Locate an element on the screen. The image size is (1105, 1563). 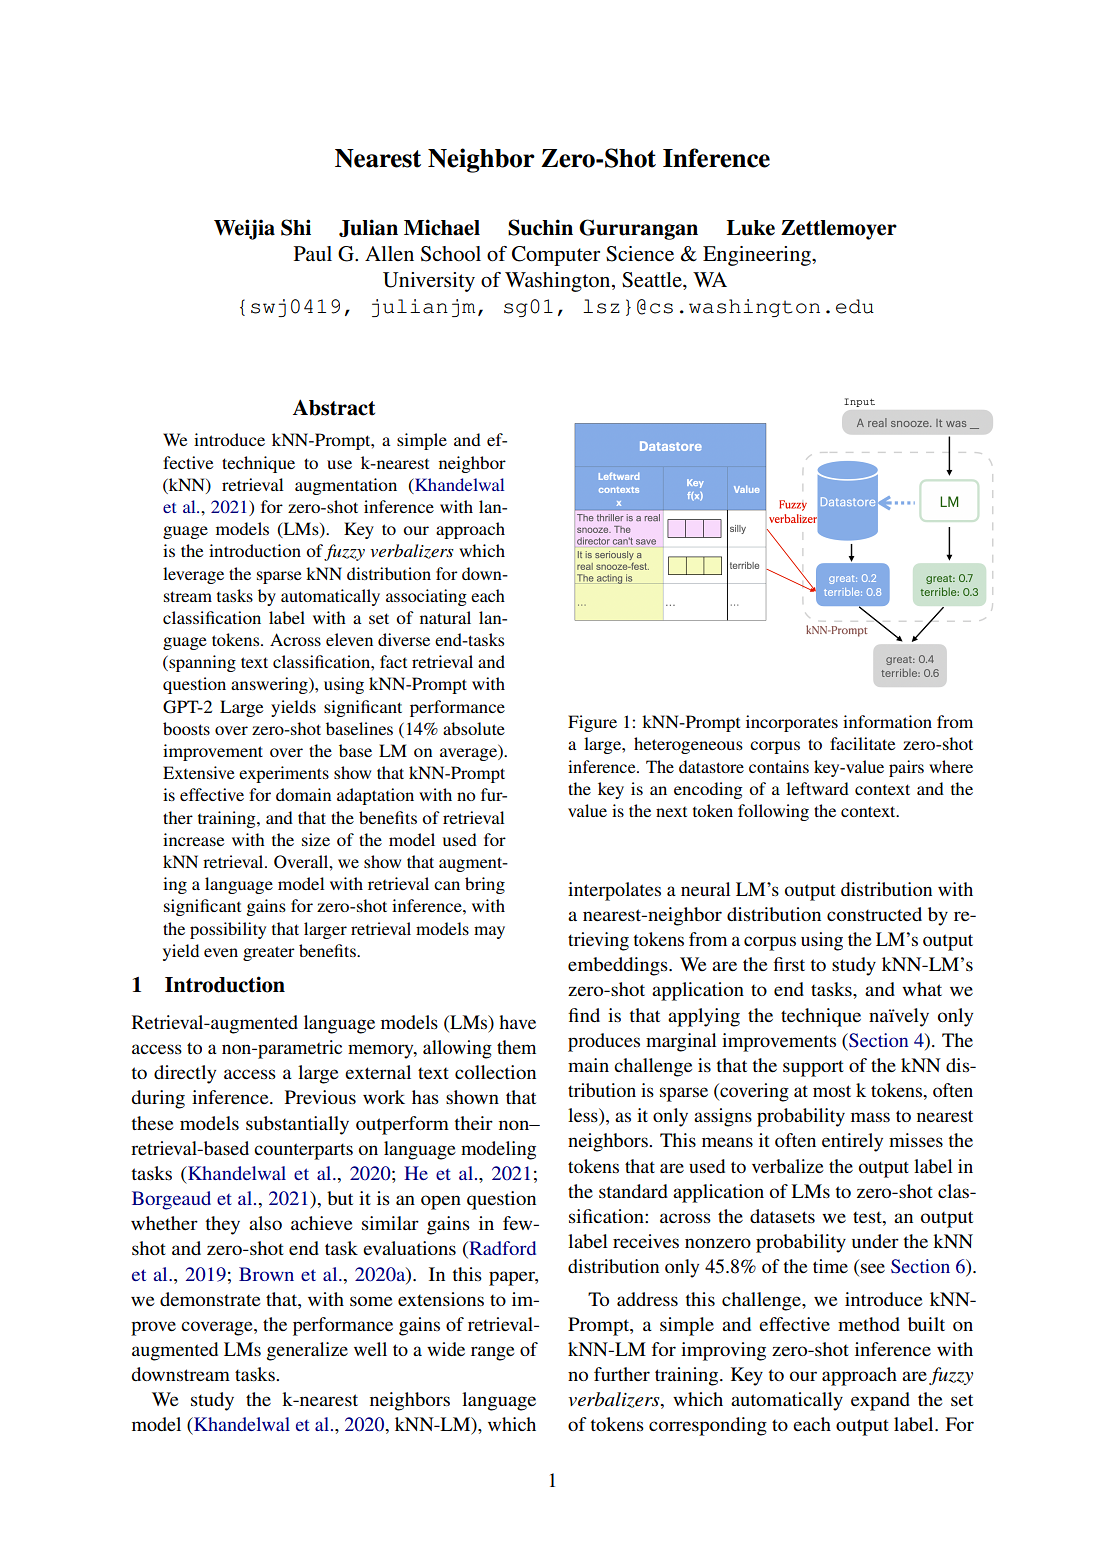
what is located at coordinates (922, 989).
